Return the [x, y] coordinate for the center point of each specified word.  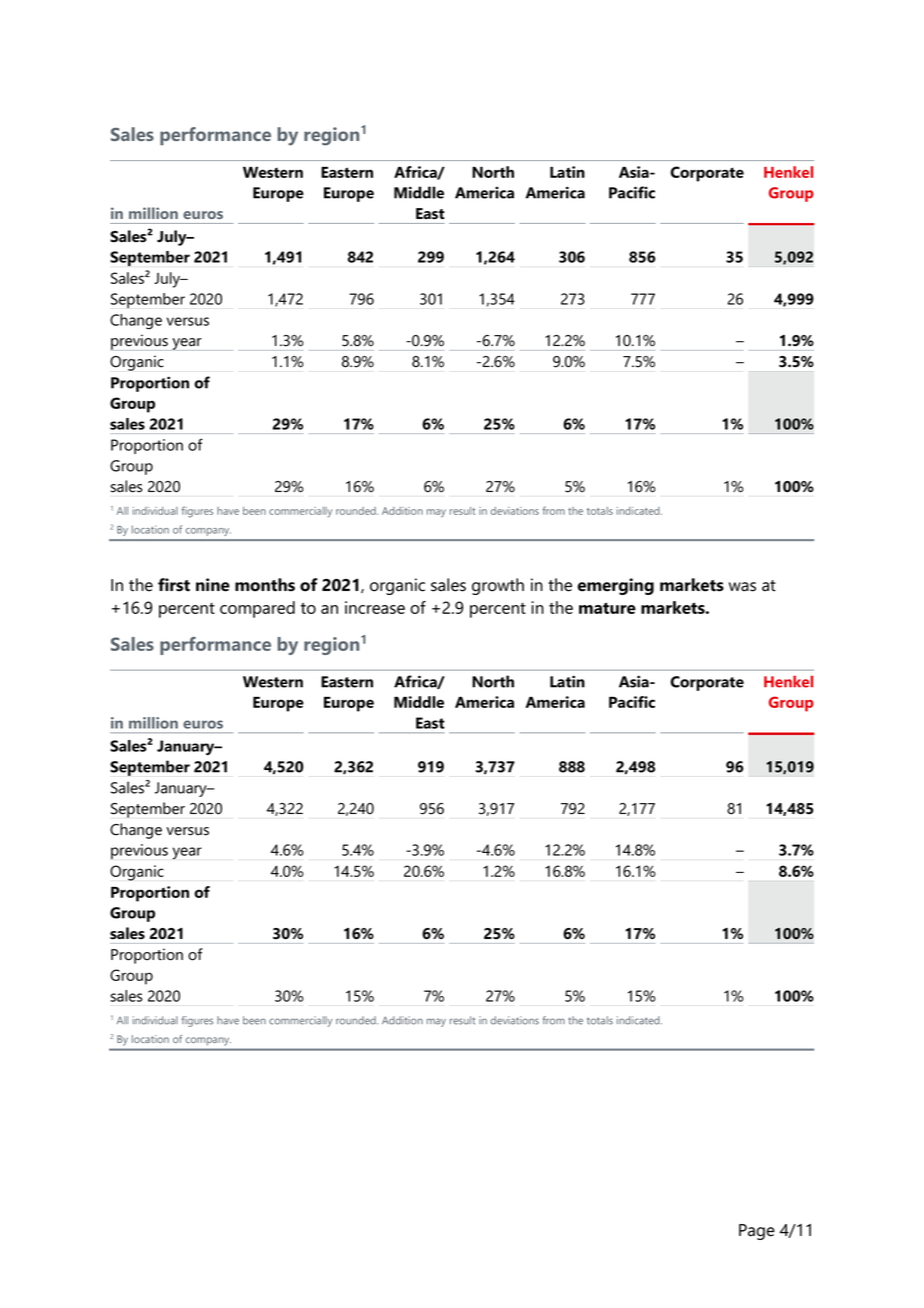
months [265, 585]
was [742, 587]
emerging [616, 586]
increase [375, 607]
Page [757, 1232]
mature [607, 608]
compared [257, 609]
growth [498, 586]
